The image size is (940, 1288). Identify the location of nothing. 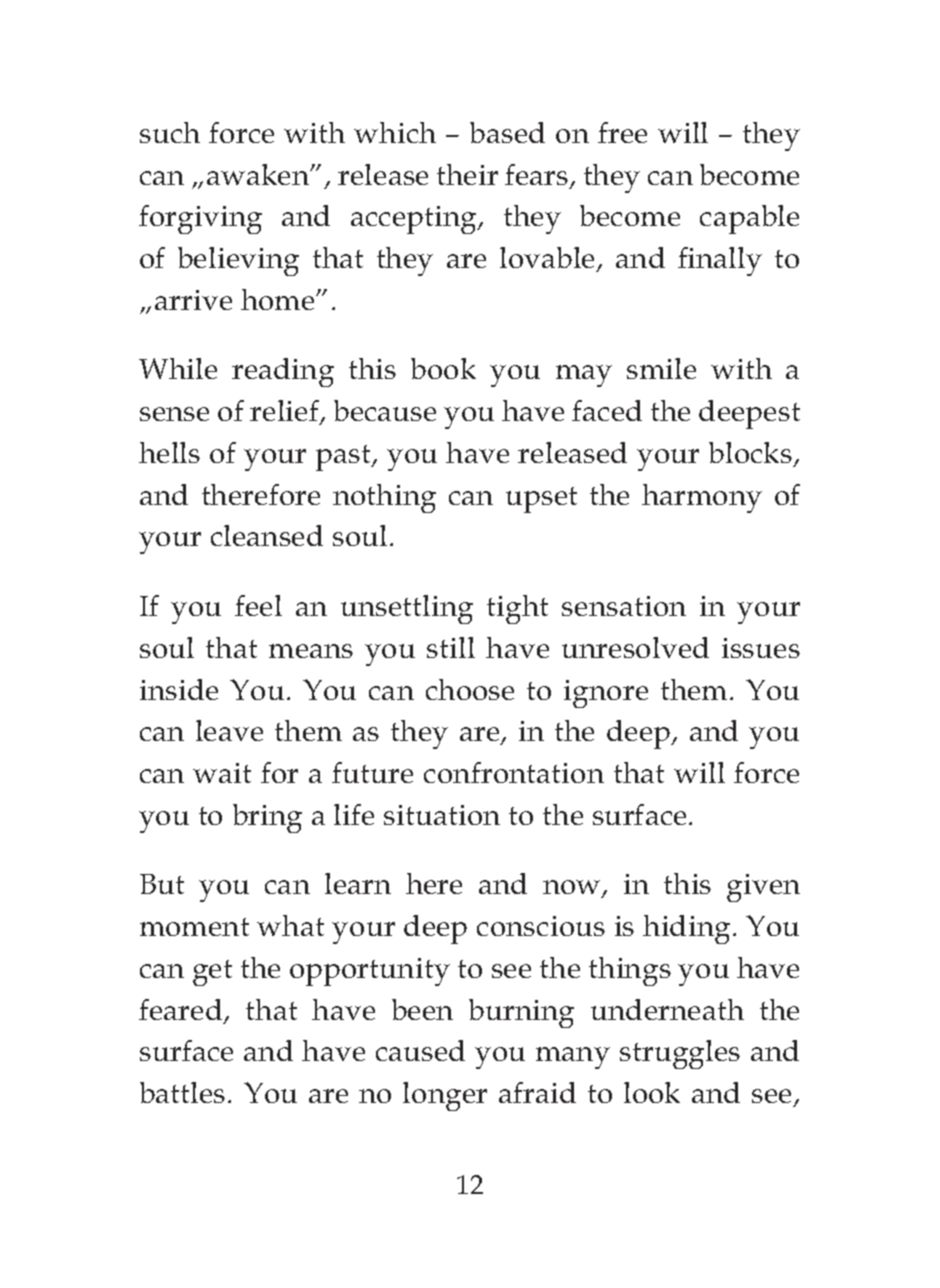
(384, 498).
